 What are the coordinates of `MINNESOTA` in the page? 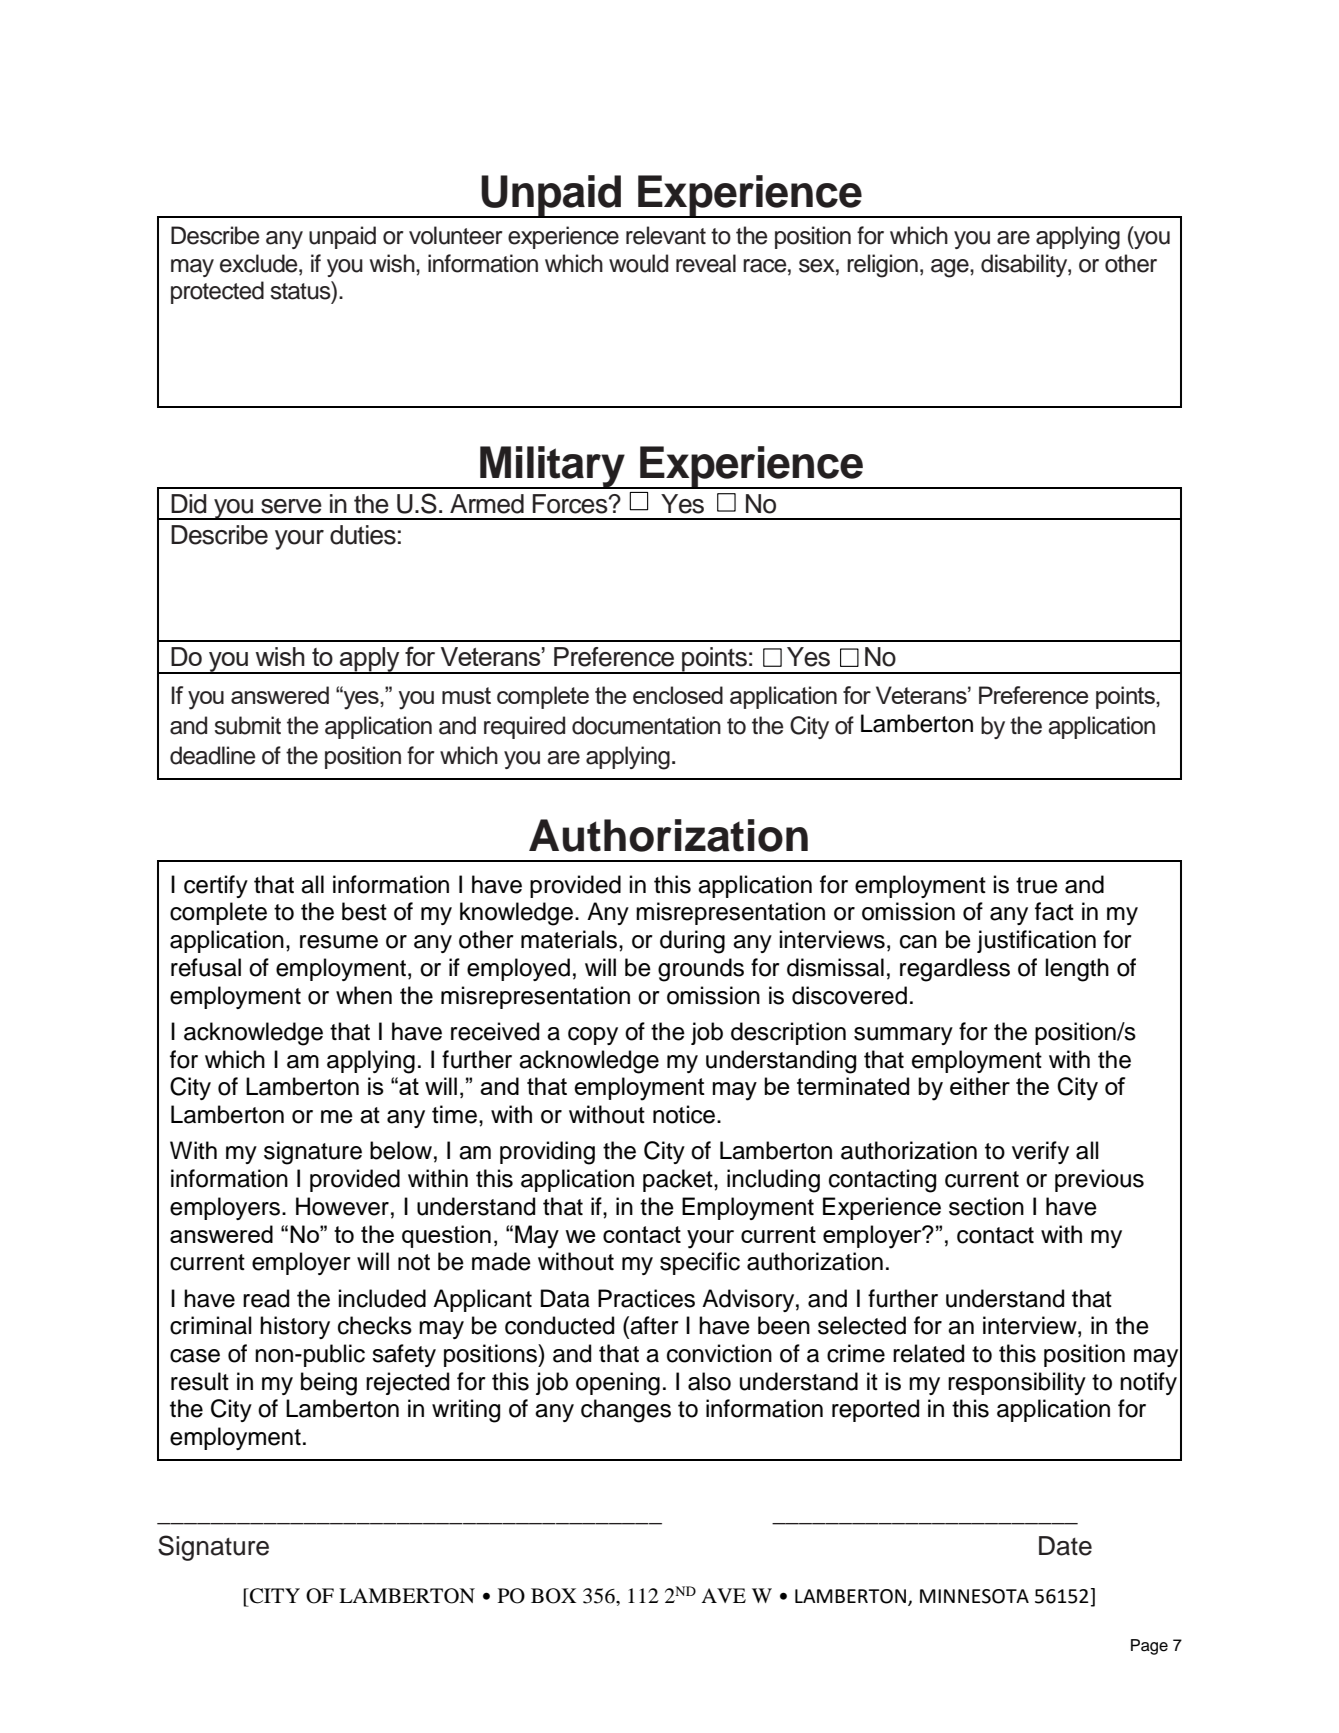 It's located at (974, 1596).
